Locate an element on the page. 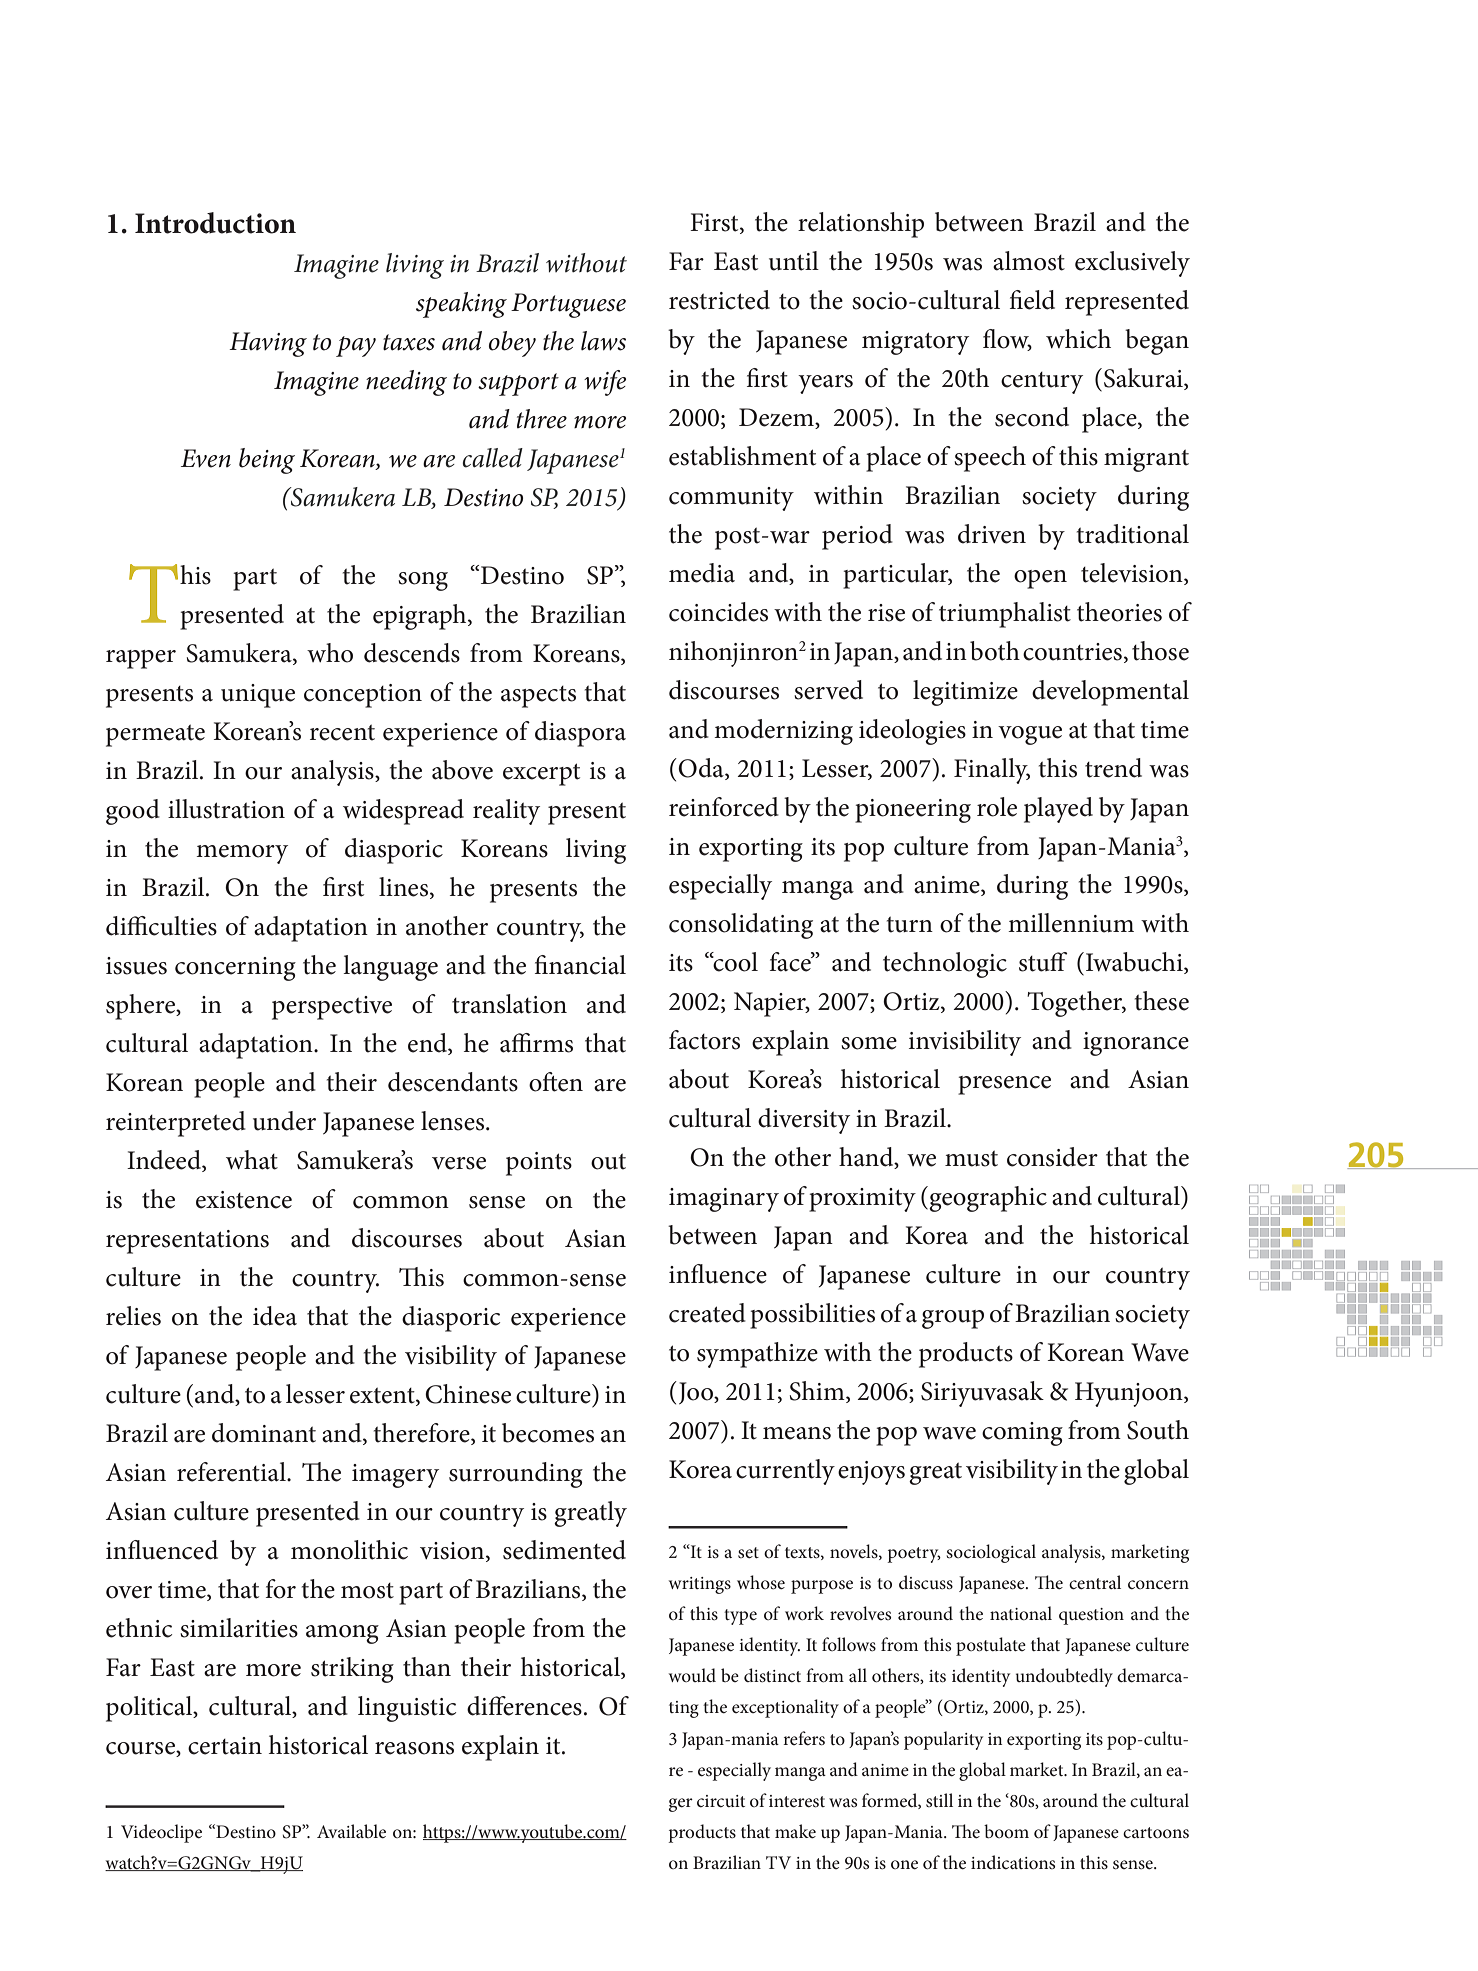 The width and height of the page is (1478, 1971). presence is located at coordinates (1004, 1085).
